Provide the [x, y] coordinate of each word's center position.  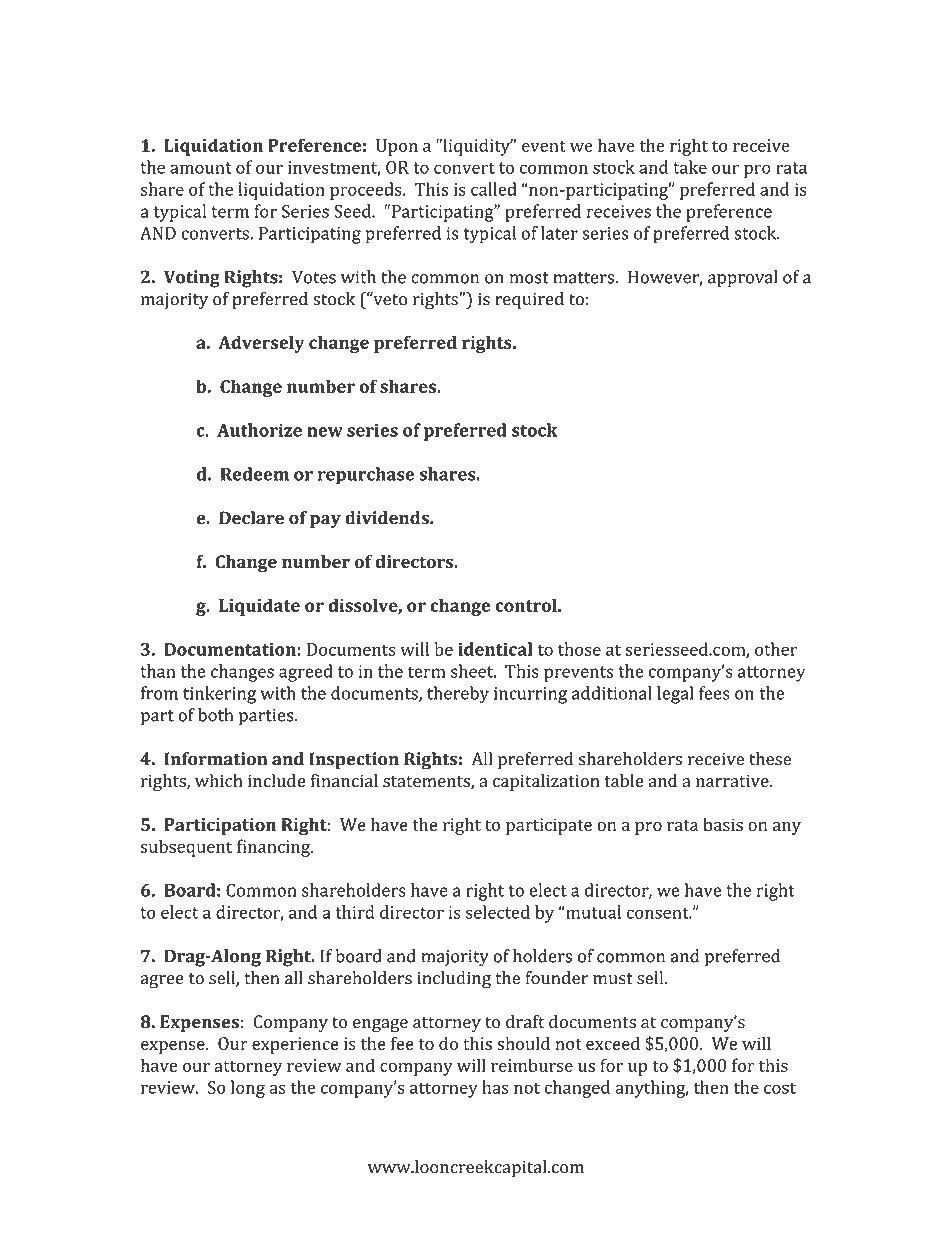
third [355, 912]
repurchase [366, 476]
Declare [251, 518]
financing [274, 848]
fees [714, 693]
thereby [458, 695]
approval [743, 279]
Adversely [261, 344]
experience [295, 1045]
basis [723, 824]
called [494, 189]
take [690, 167]
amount [201, 168]
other [776, 649]
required [529, 300]
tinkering [219, 695]
